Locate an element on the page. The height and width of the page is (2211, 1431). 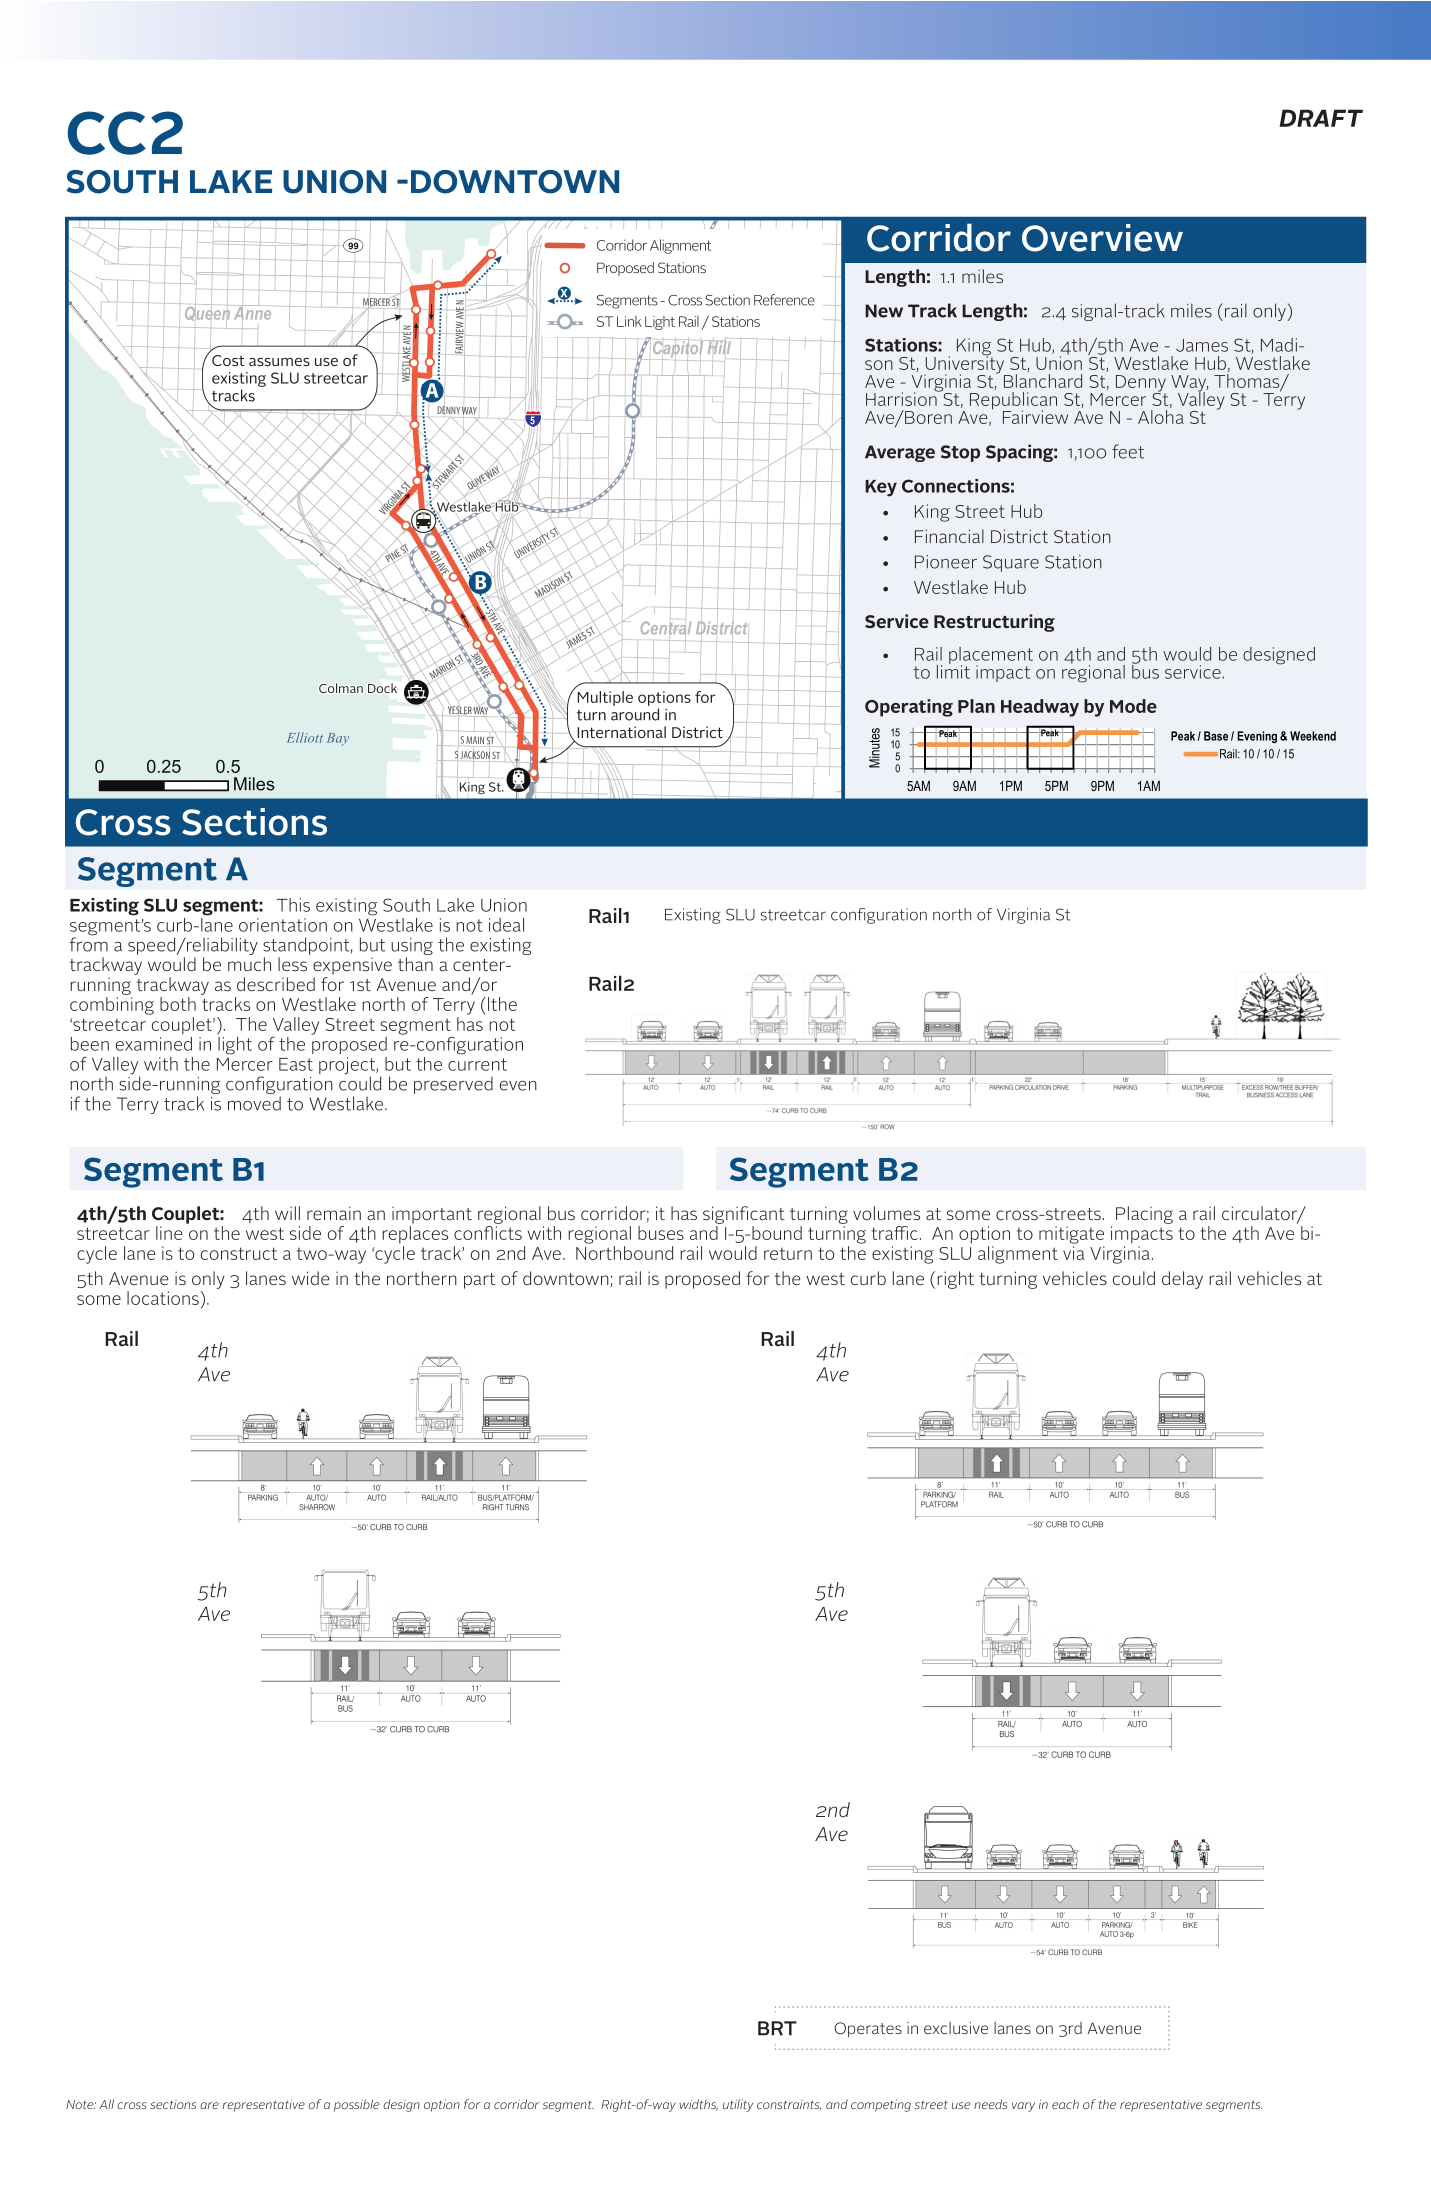
Reference is located at coordinates (784, 300).
